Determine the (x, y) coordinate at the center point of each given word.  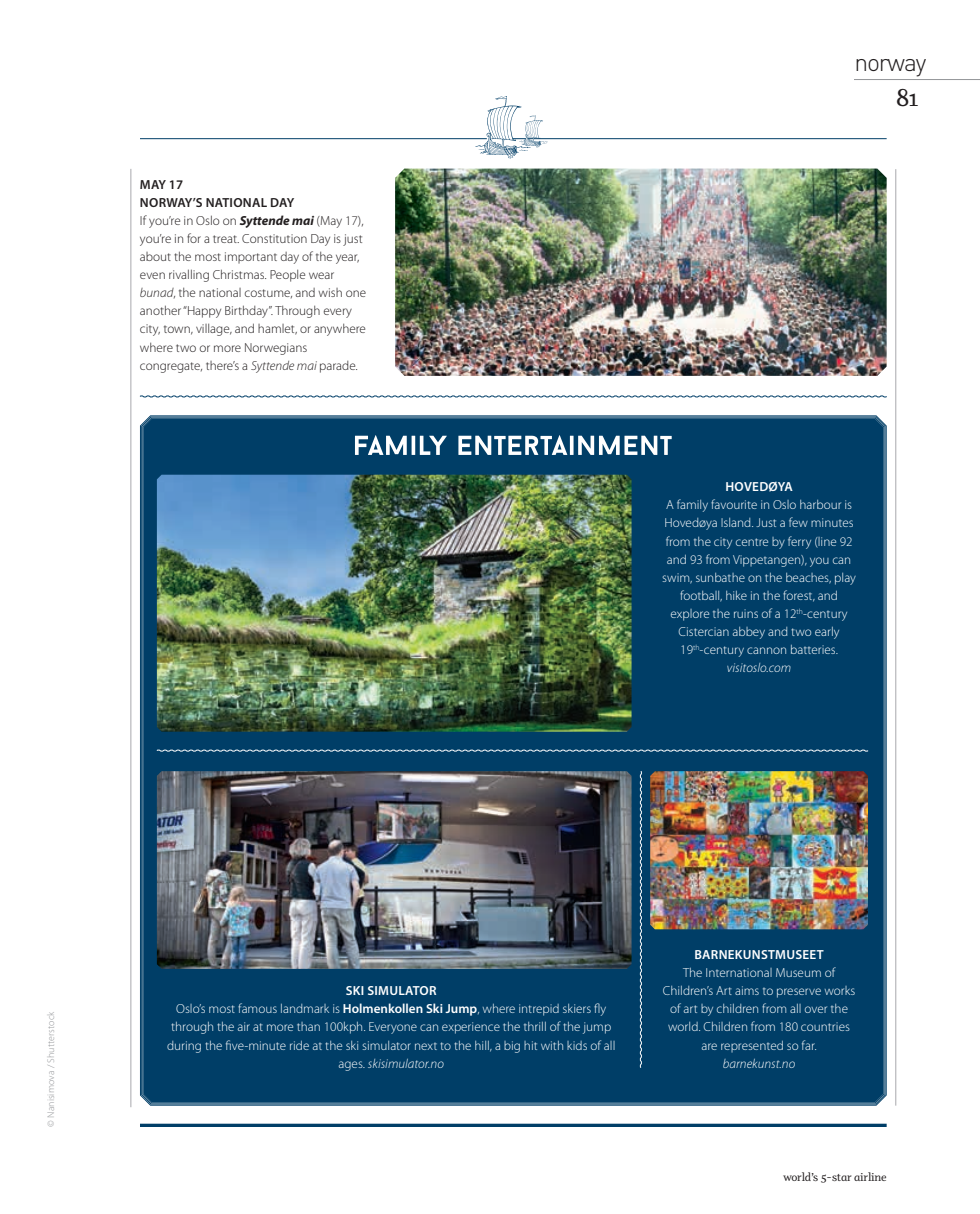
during (184, 1047)
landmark (305, 1008)
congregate (171, 367)
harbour (820, 504)
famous (257, 1008)
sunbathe (720, 577)
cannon (766, 650)
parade (338, 367)
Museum (798, 972)
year (347, 259)
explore (690, 615)
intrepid (539, 1010)
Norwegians (276, 349)
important (251, 258)
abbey (749, 633)
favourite (734, 504)
